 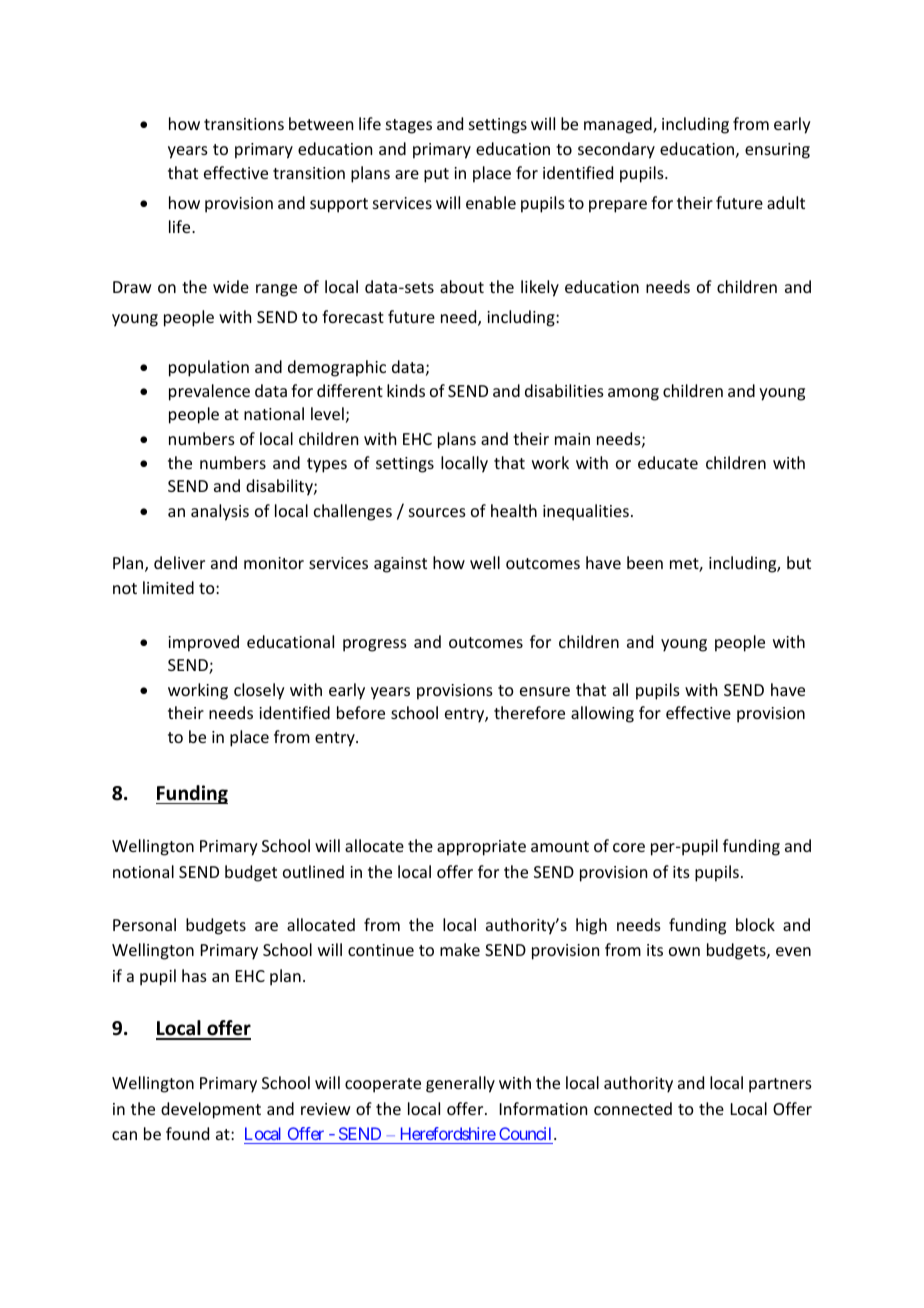 What do you see at coordinates (375, 645) in the screenshot?
I see `progress` at bounding box center [375, 645].
